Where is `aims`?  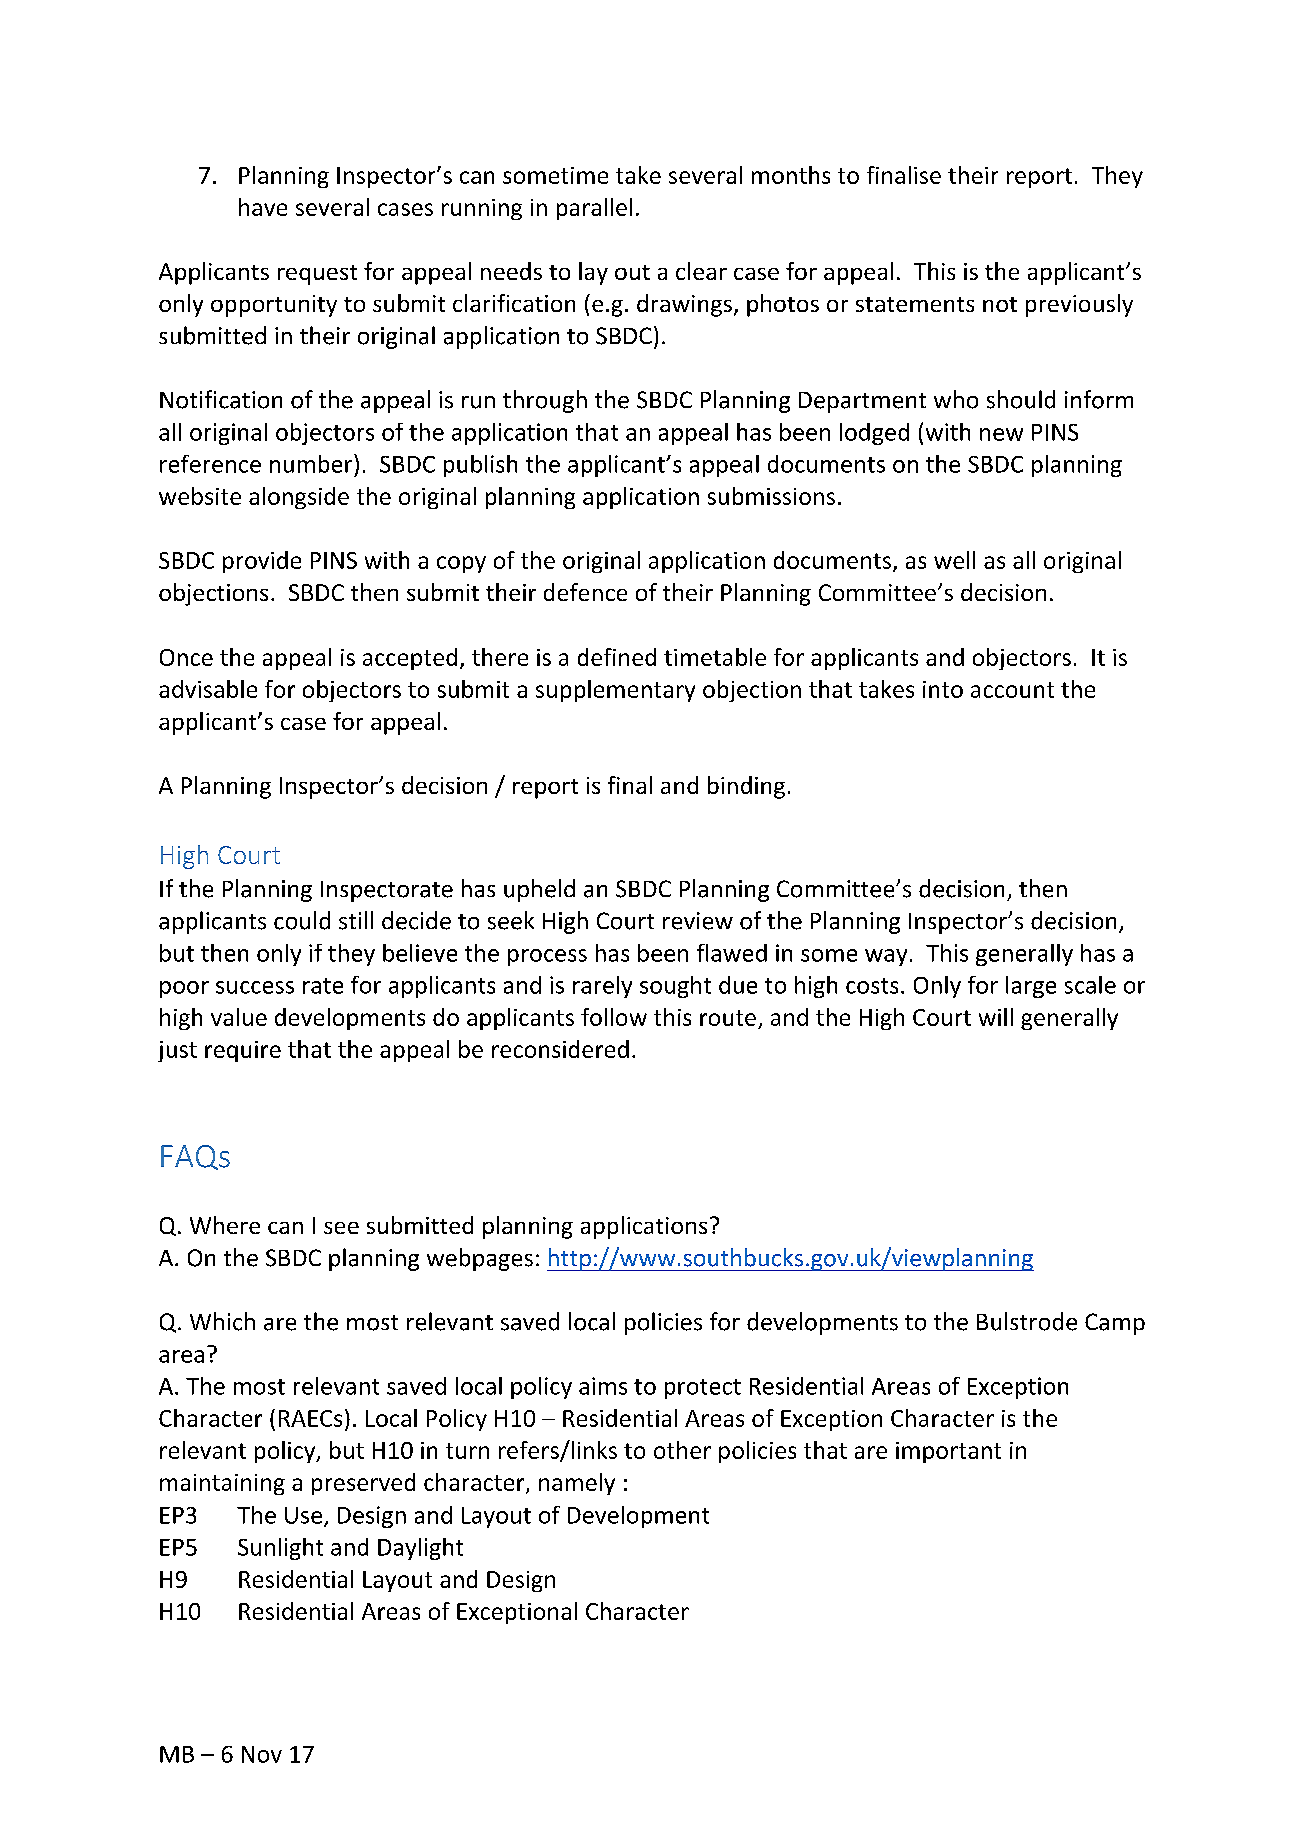
aims is located at coordinates (603, 1386).
